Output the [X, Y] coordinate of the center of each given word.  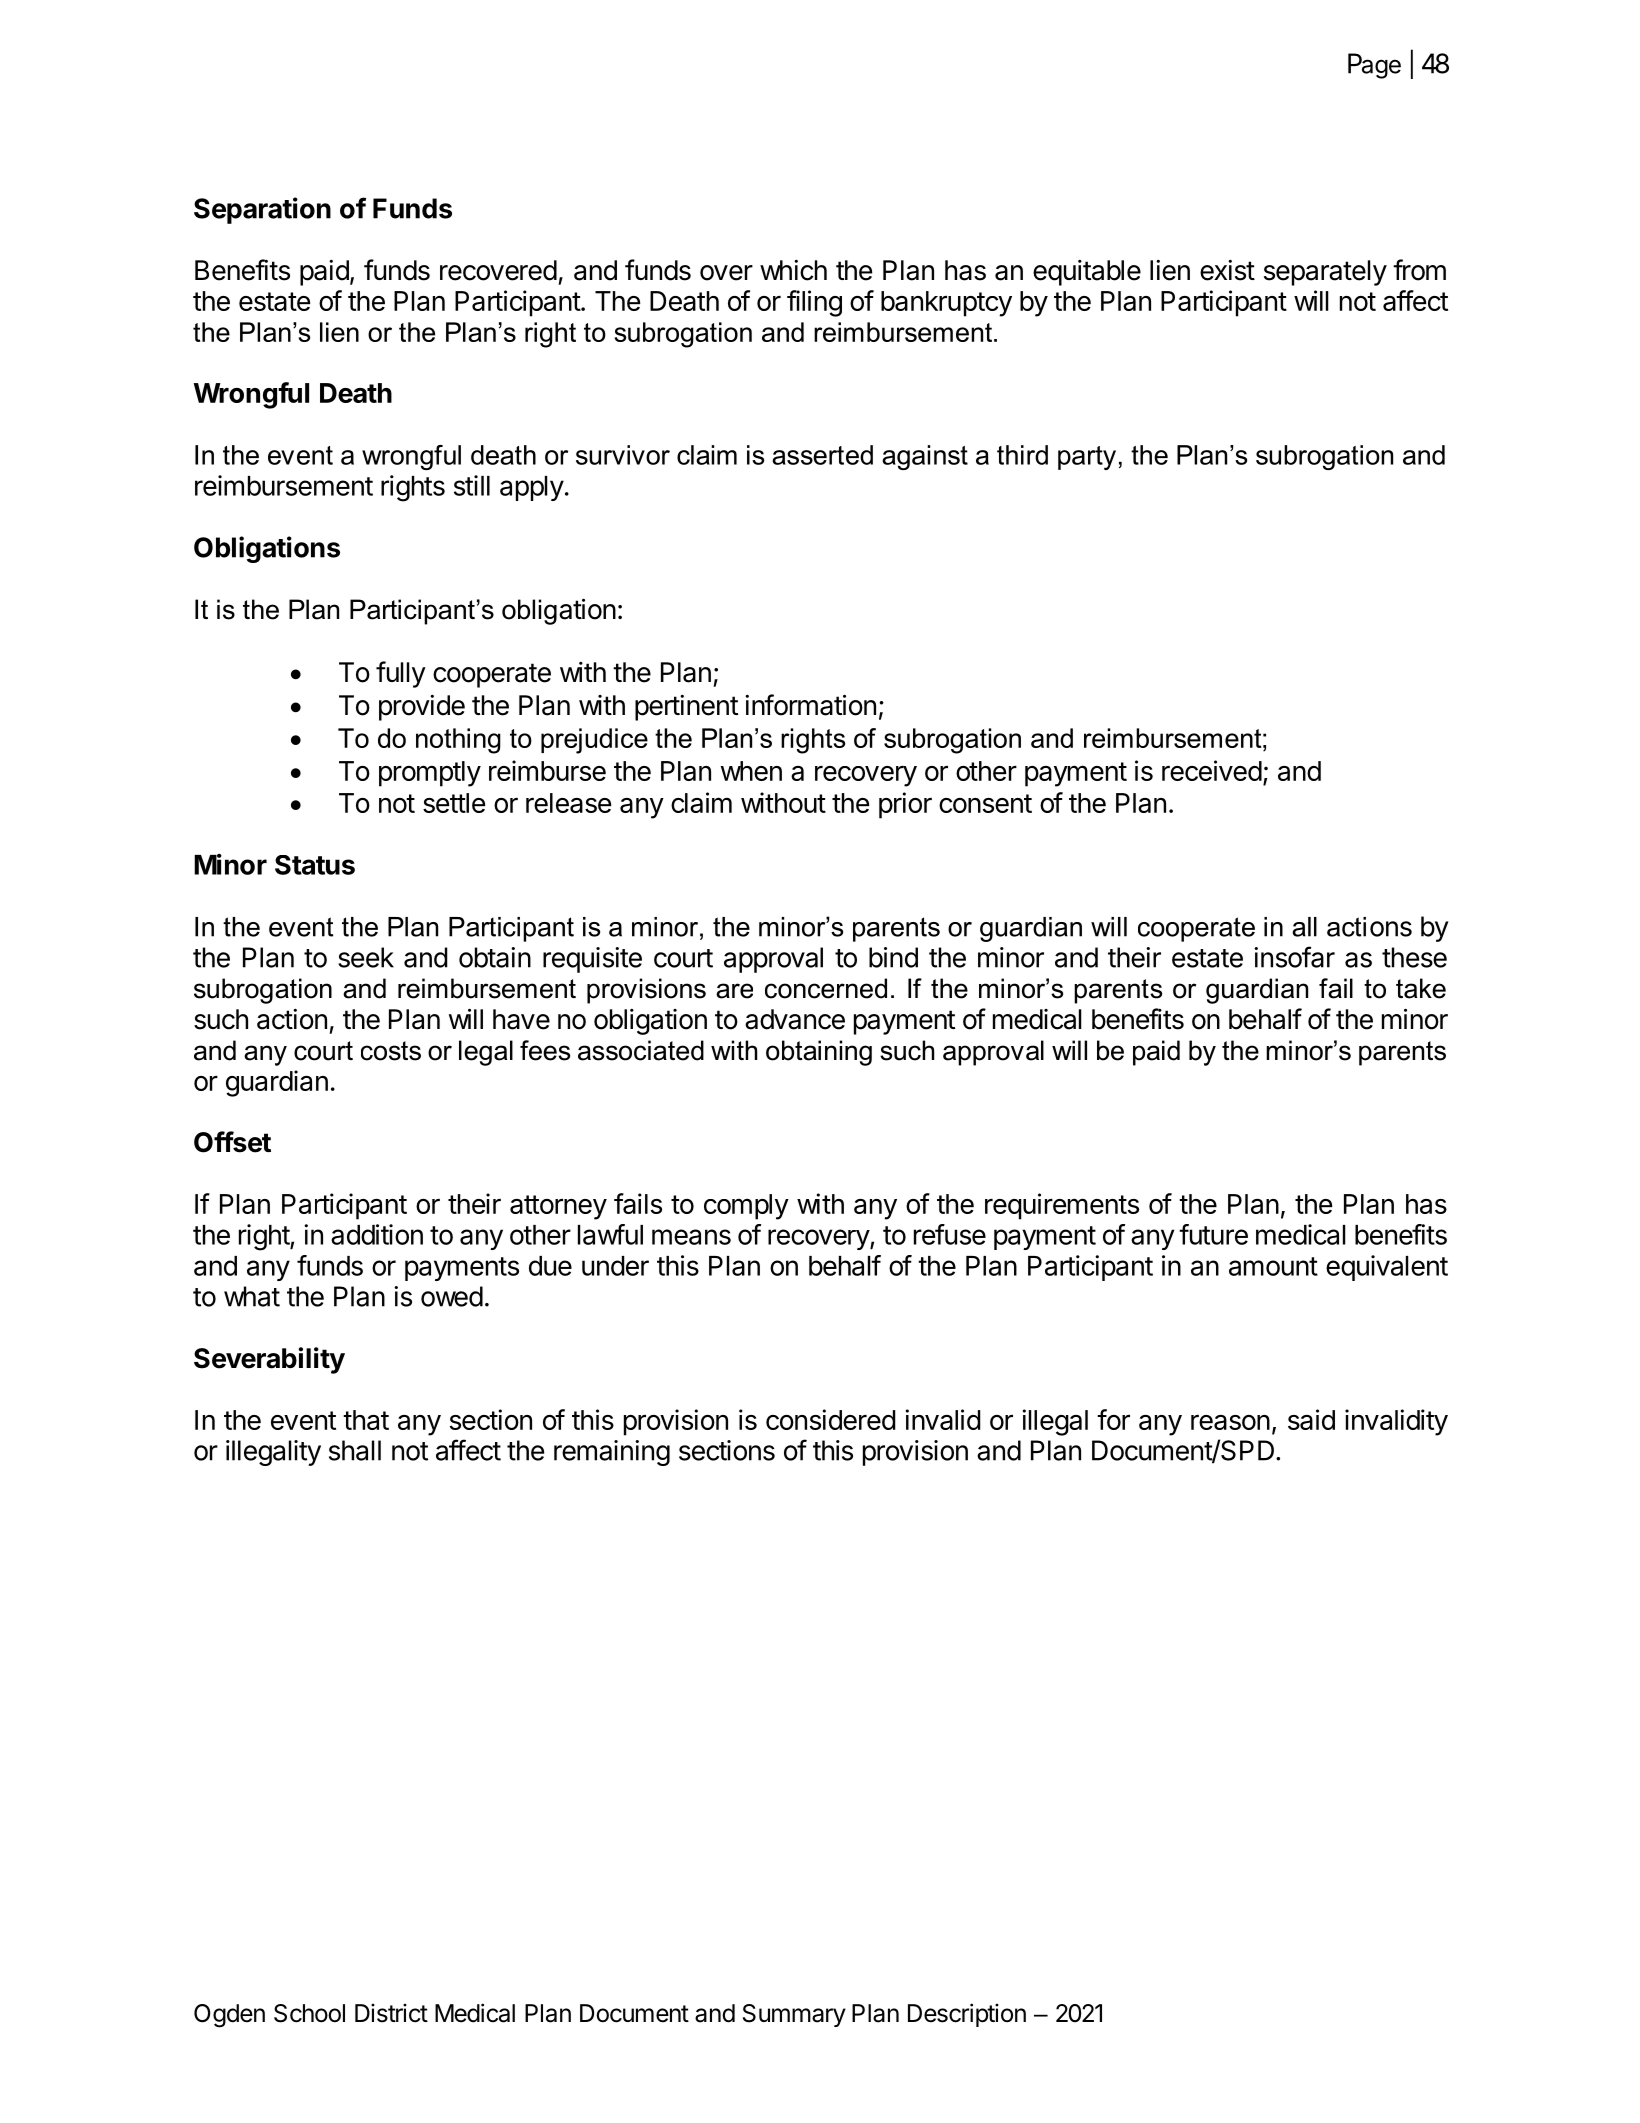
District [391, 2013]
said [1311, 1419]
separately [1325, 273]
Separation [262, 210]
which [793, 270]
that [366, 1420]
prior [905, 805]
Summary [794, 2015]
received [1212, 770]
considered [831, 1419]
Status [315, 865]
